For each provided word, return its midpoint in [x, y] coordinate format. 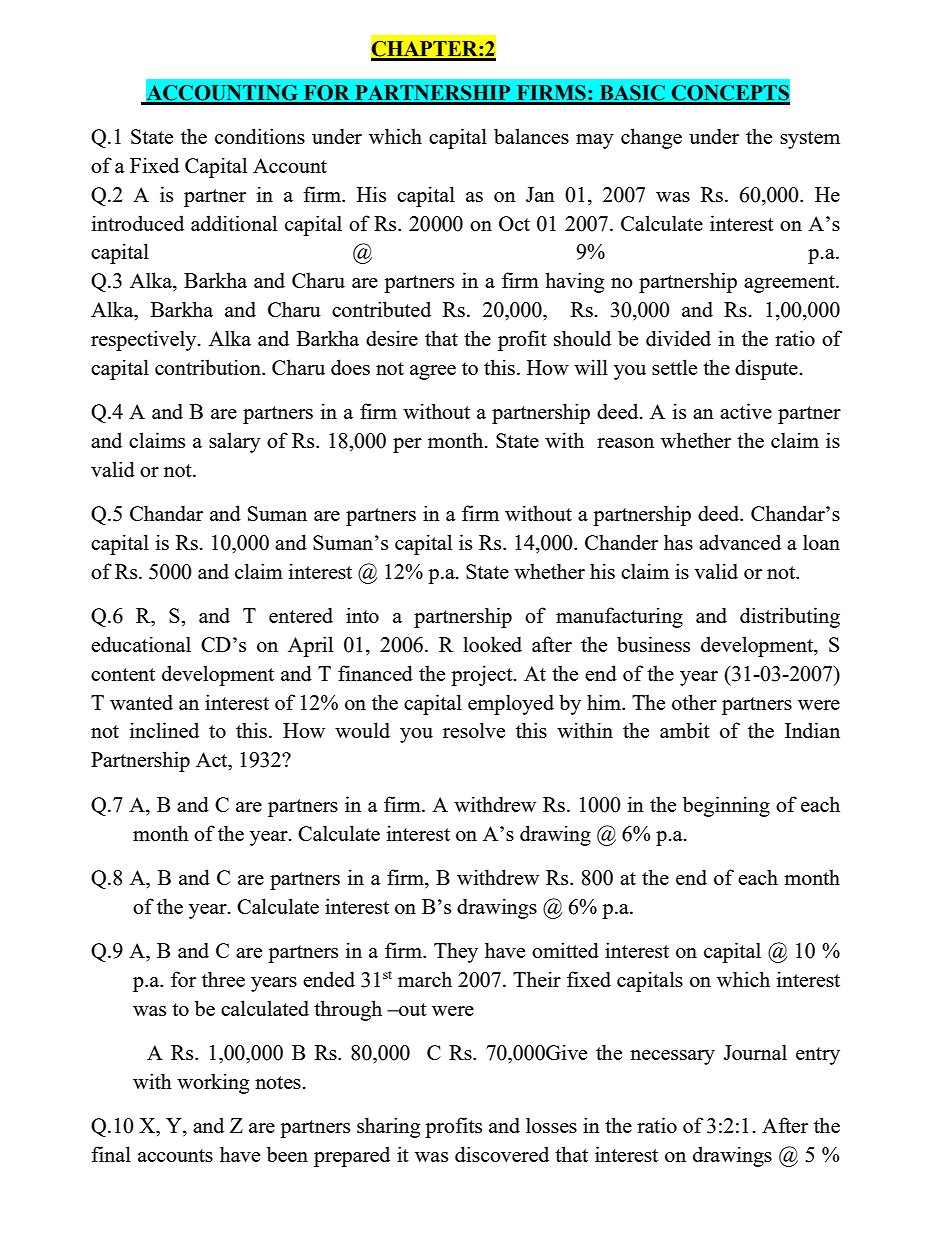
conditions [260, 136]
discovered [502, 1154]
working [213, 1083]
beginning [726, 806]
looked [492, 644]
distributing [790, 617]
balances [531, 136]
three [223, 979]
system [810, 140]
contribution [209, 367]
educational [141, 644]
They [456, 952]
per [407, 445]
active [746, 411]
